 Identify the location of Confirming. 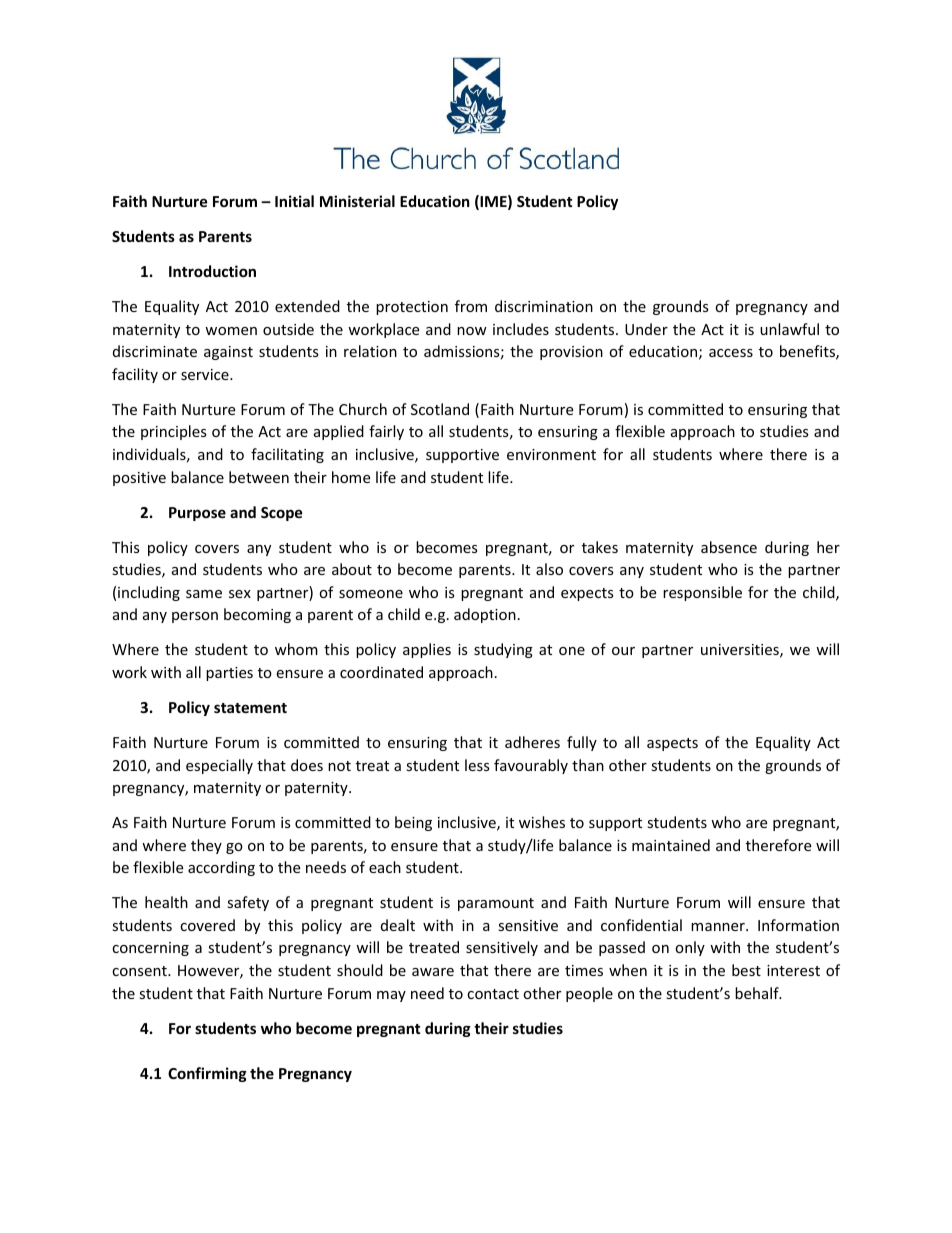
(207, 1074).
